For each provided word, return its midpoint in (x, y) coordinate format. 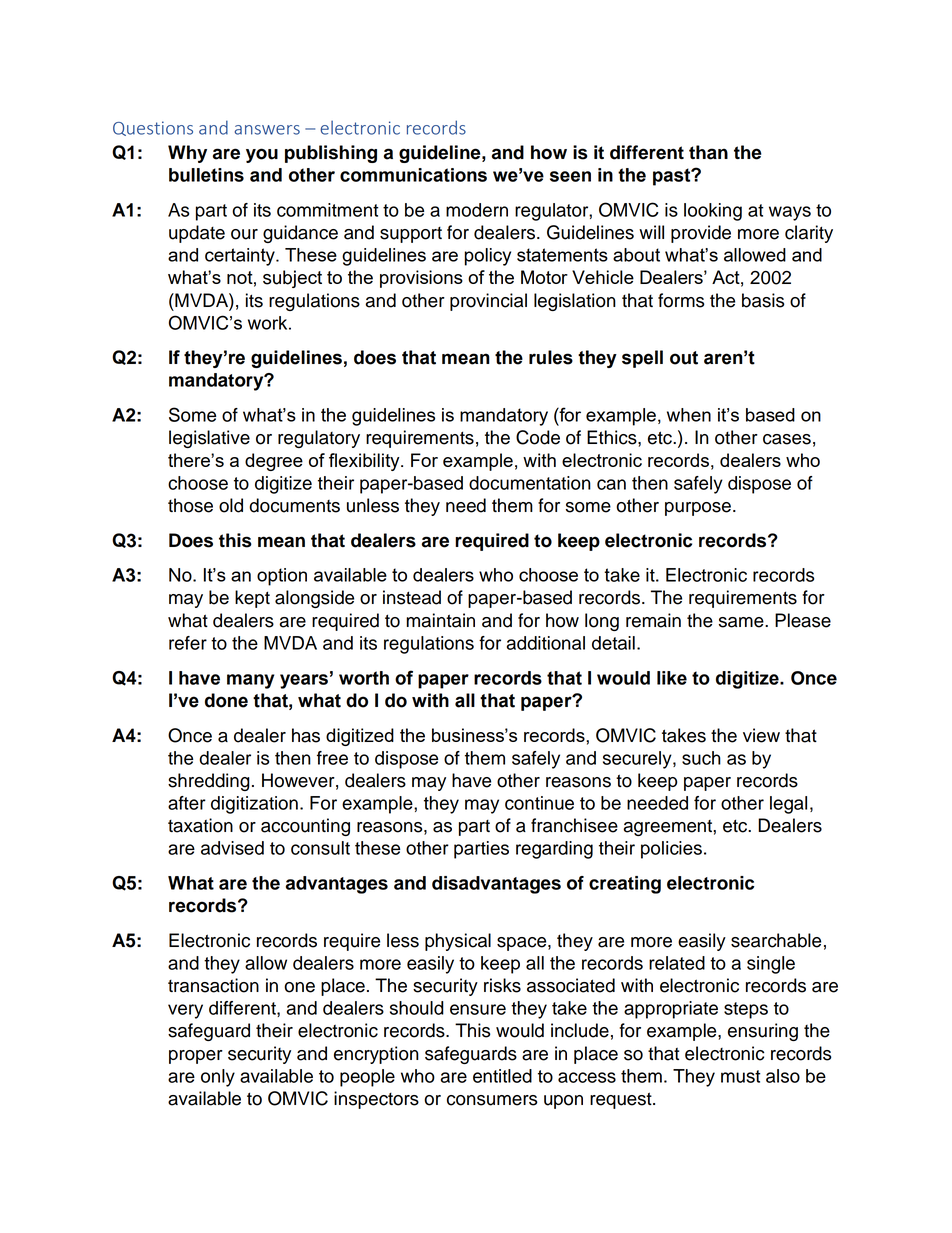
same (742, 622)
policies (671, 850)
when (689, 415)
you (262, 155)
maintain (440, 620)
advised (232, 848)
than (708, 152)
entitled (502, 1076)
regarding (554, 850)
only (218, 1078)
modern (477, 210)
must (740, 1076)
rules (551, 357)
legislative (209, 439)
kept (252, 599)
